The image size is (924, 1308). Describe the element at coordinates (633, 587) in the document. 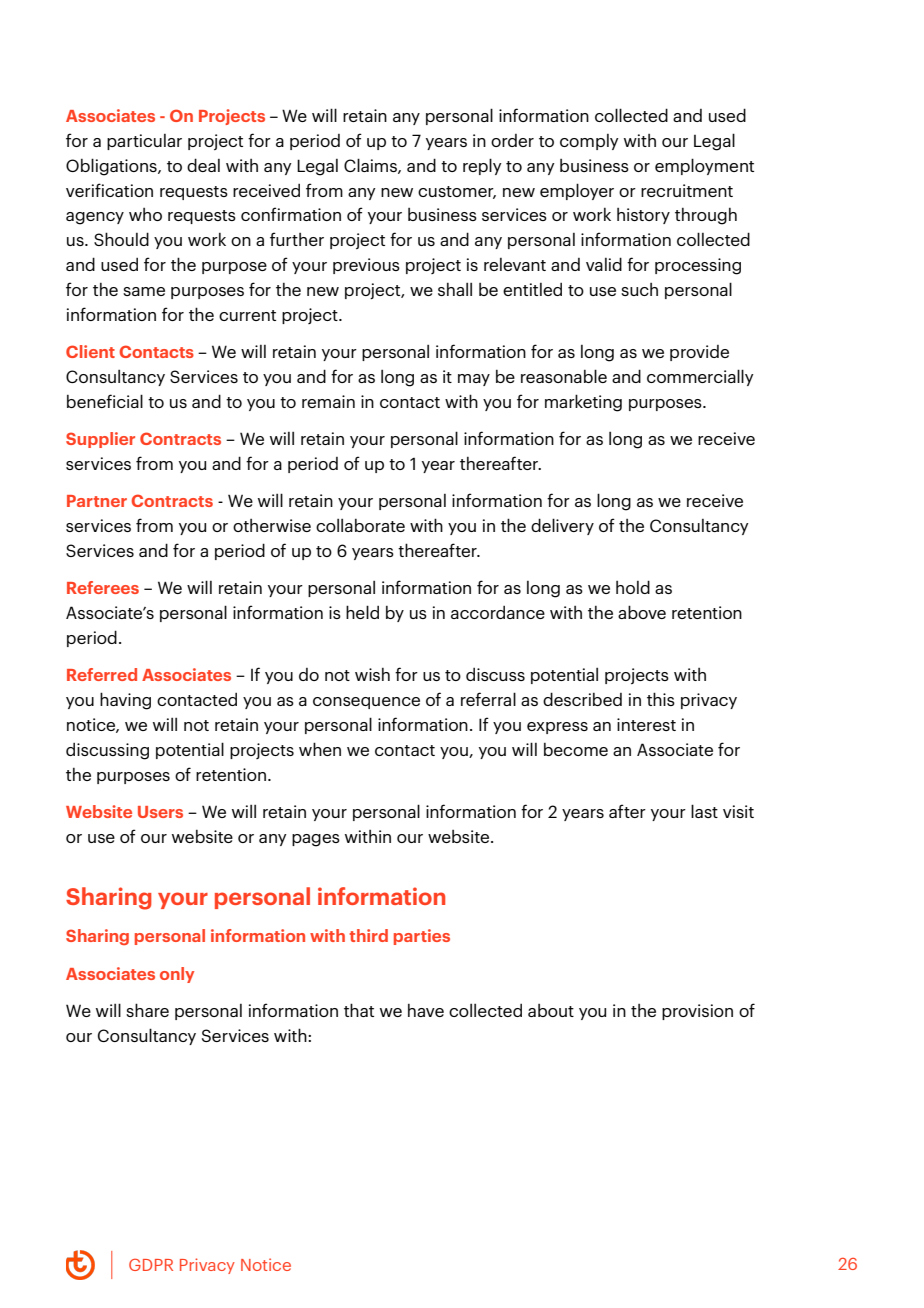

I see `hold` at that location.
